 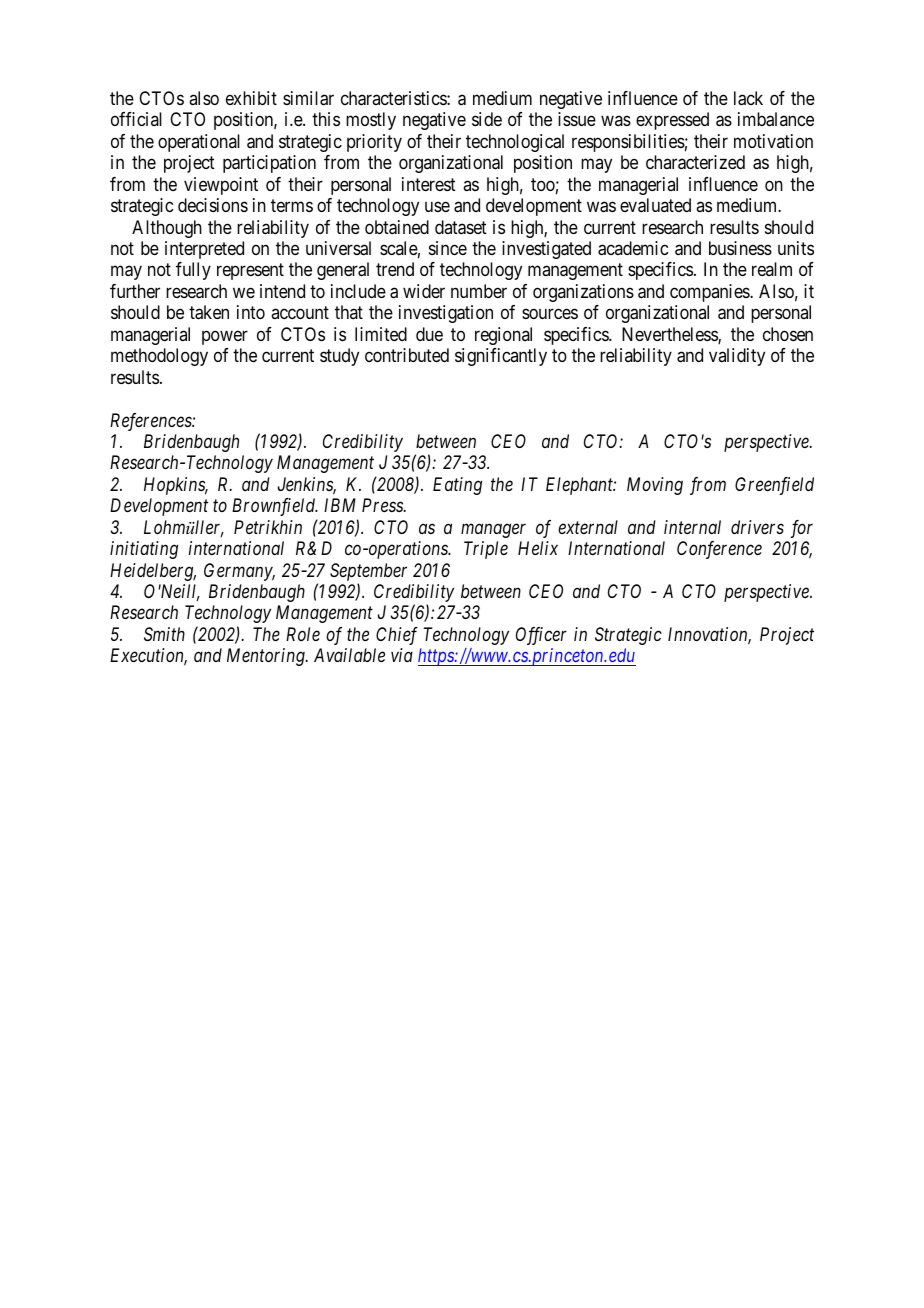 What do you see at coordinates (448, 248) in the screenshot?
I see `since` at bounding box center [448, 248].
